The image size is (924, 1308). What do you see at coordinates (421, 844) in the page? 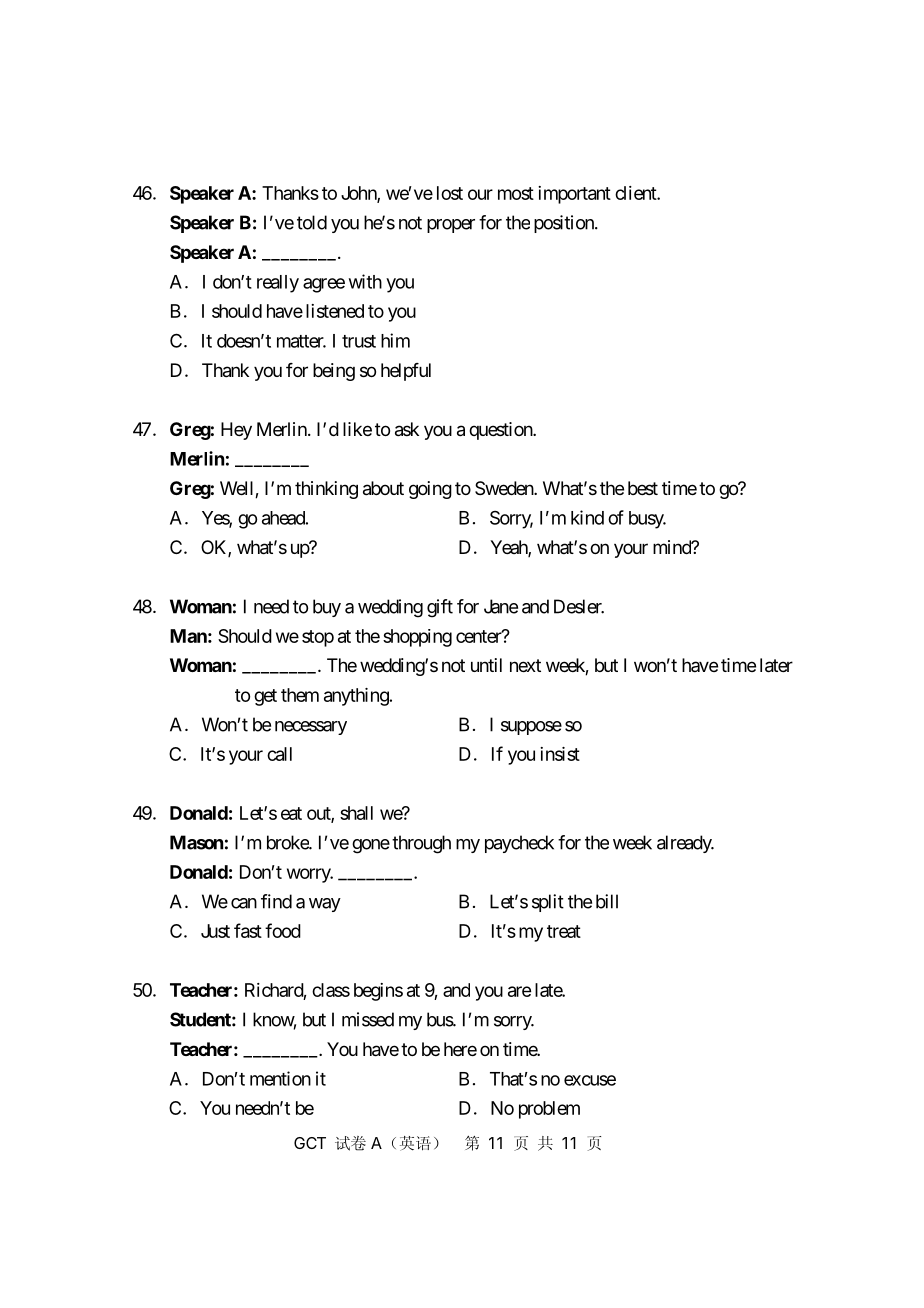
I see `through` at bounding box center [421, 844].
